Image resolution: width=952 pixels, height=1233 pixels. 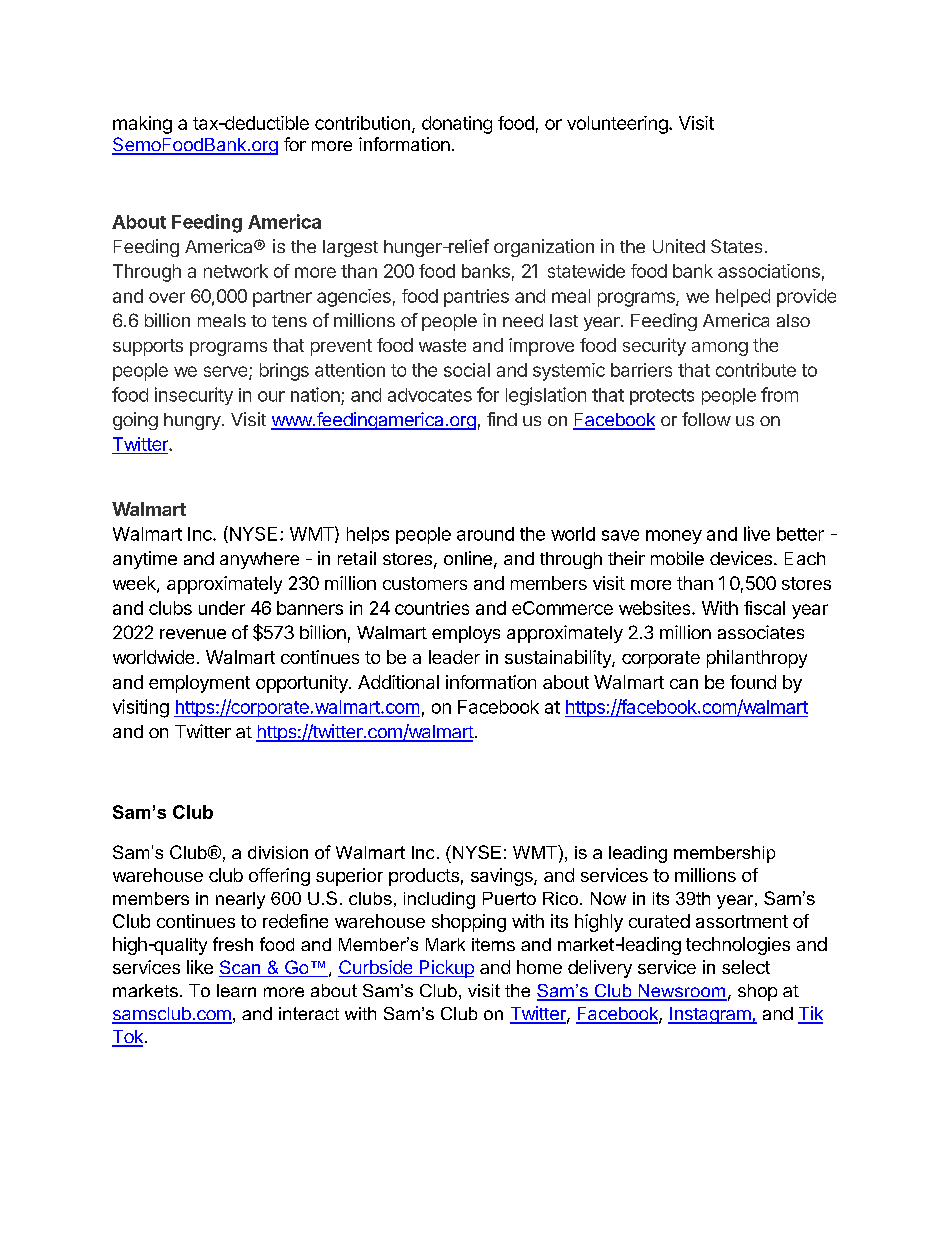 I want to click on division, so click(x=278, y=852).
